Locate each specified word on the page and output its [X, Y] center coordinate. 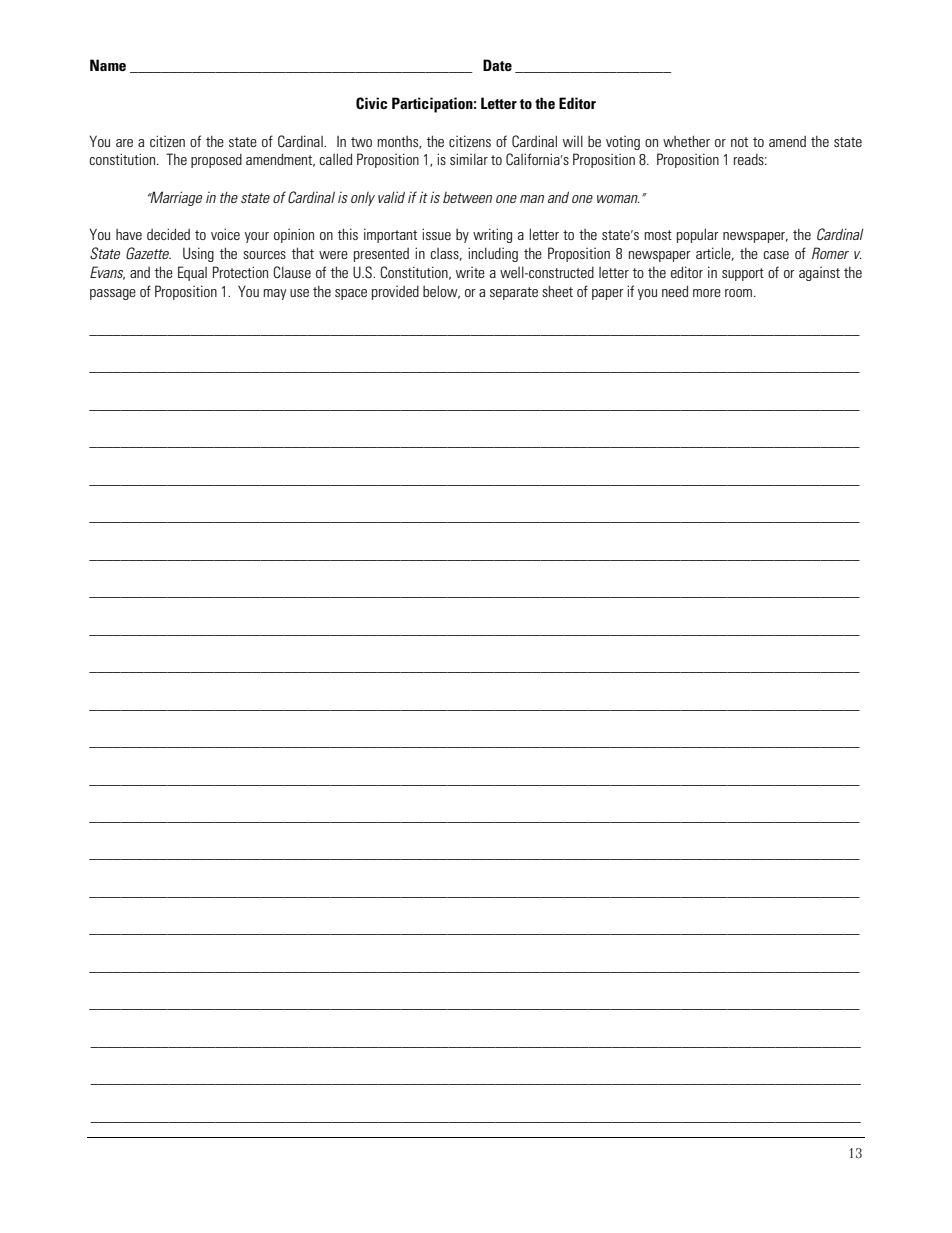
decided [168, 234]
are [124, 143]
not [739, 142]
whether [686, 141]
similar [469, 159]
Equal [192, 273]
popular [698, 235]
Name [108, 65]
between [467, 197]
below [441, 292]
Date [497, 65]
